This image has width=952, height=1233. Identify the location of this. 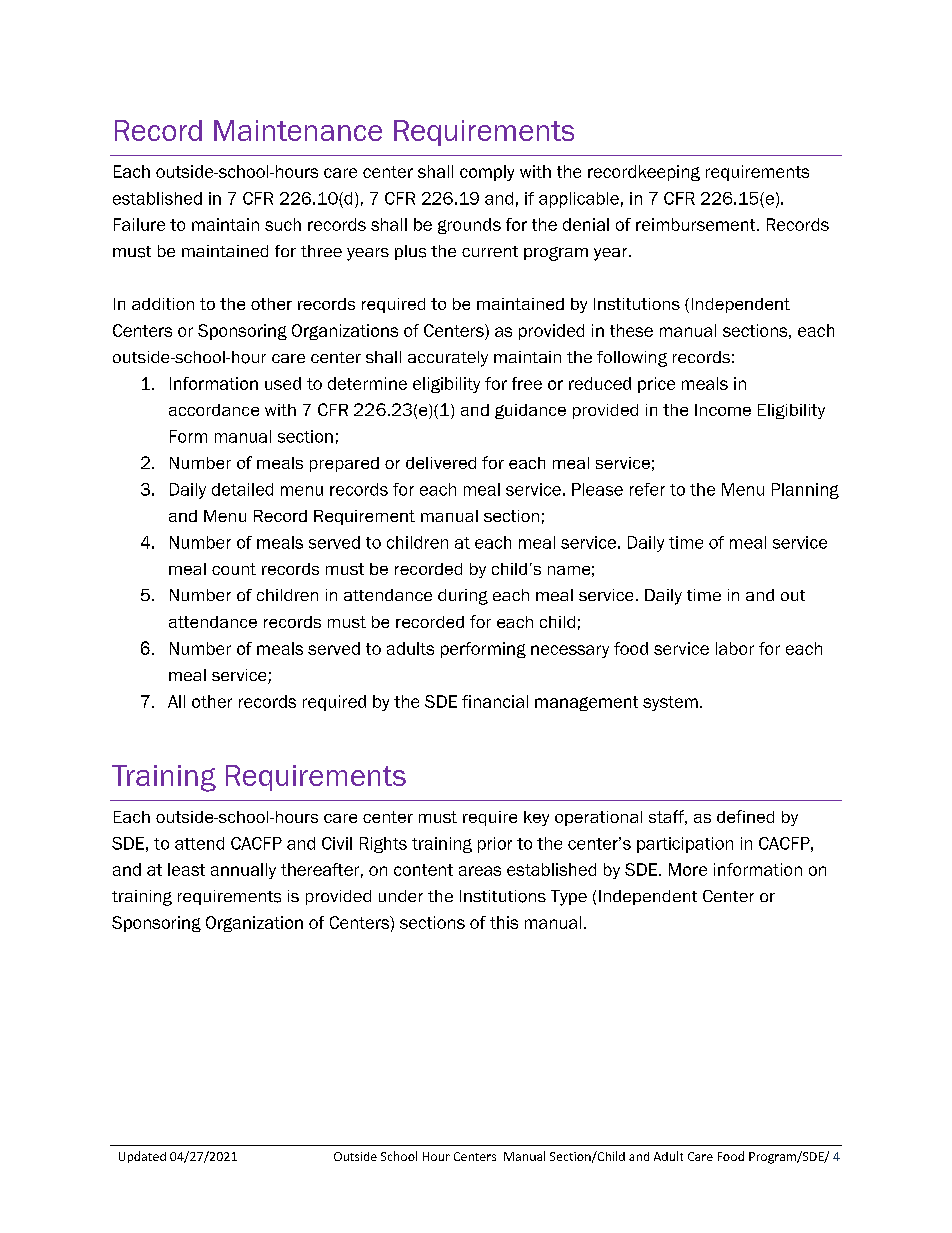
(504, 922).
